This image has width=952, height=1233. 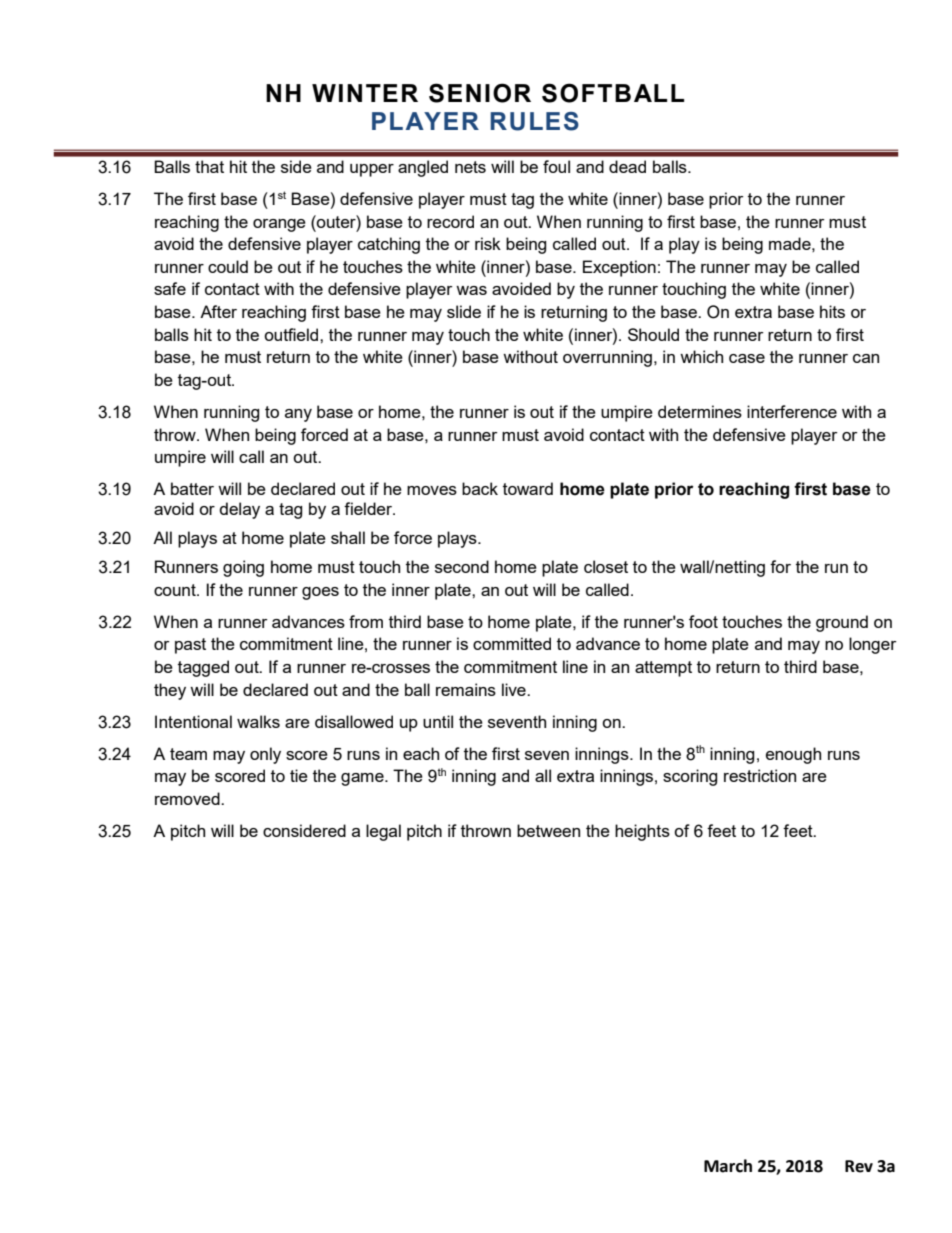 I want to click on delay, so click(x=239, y=510).
